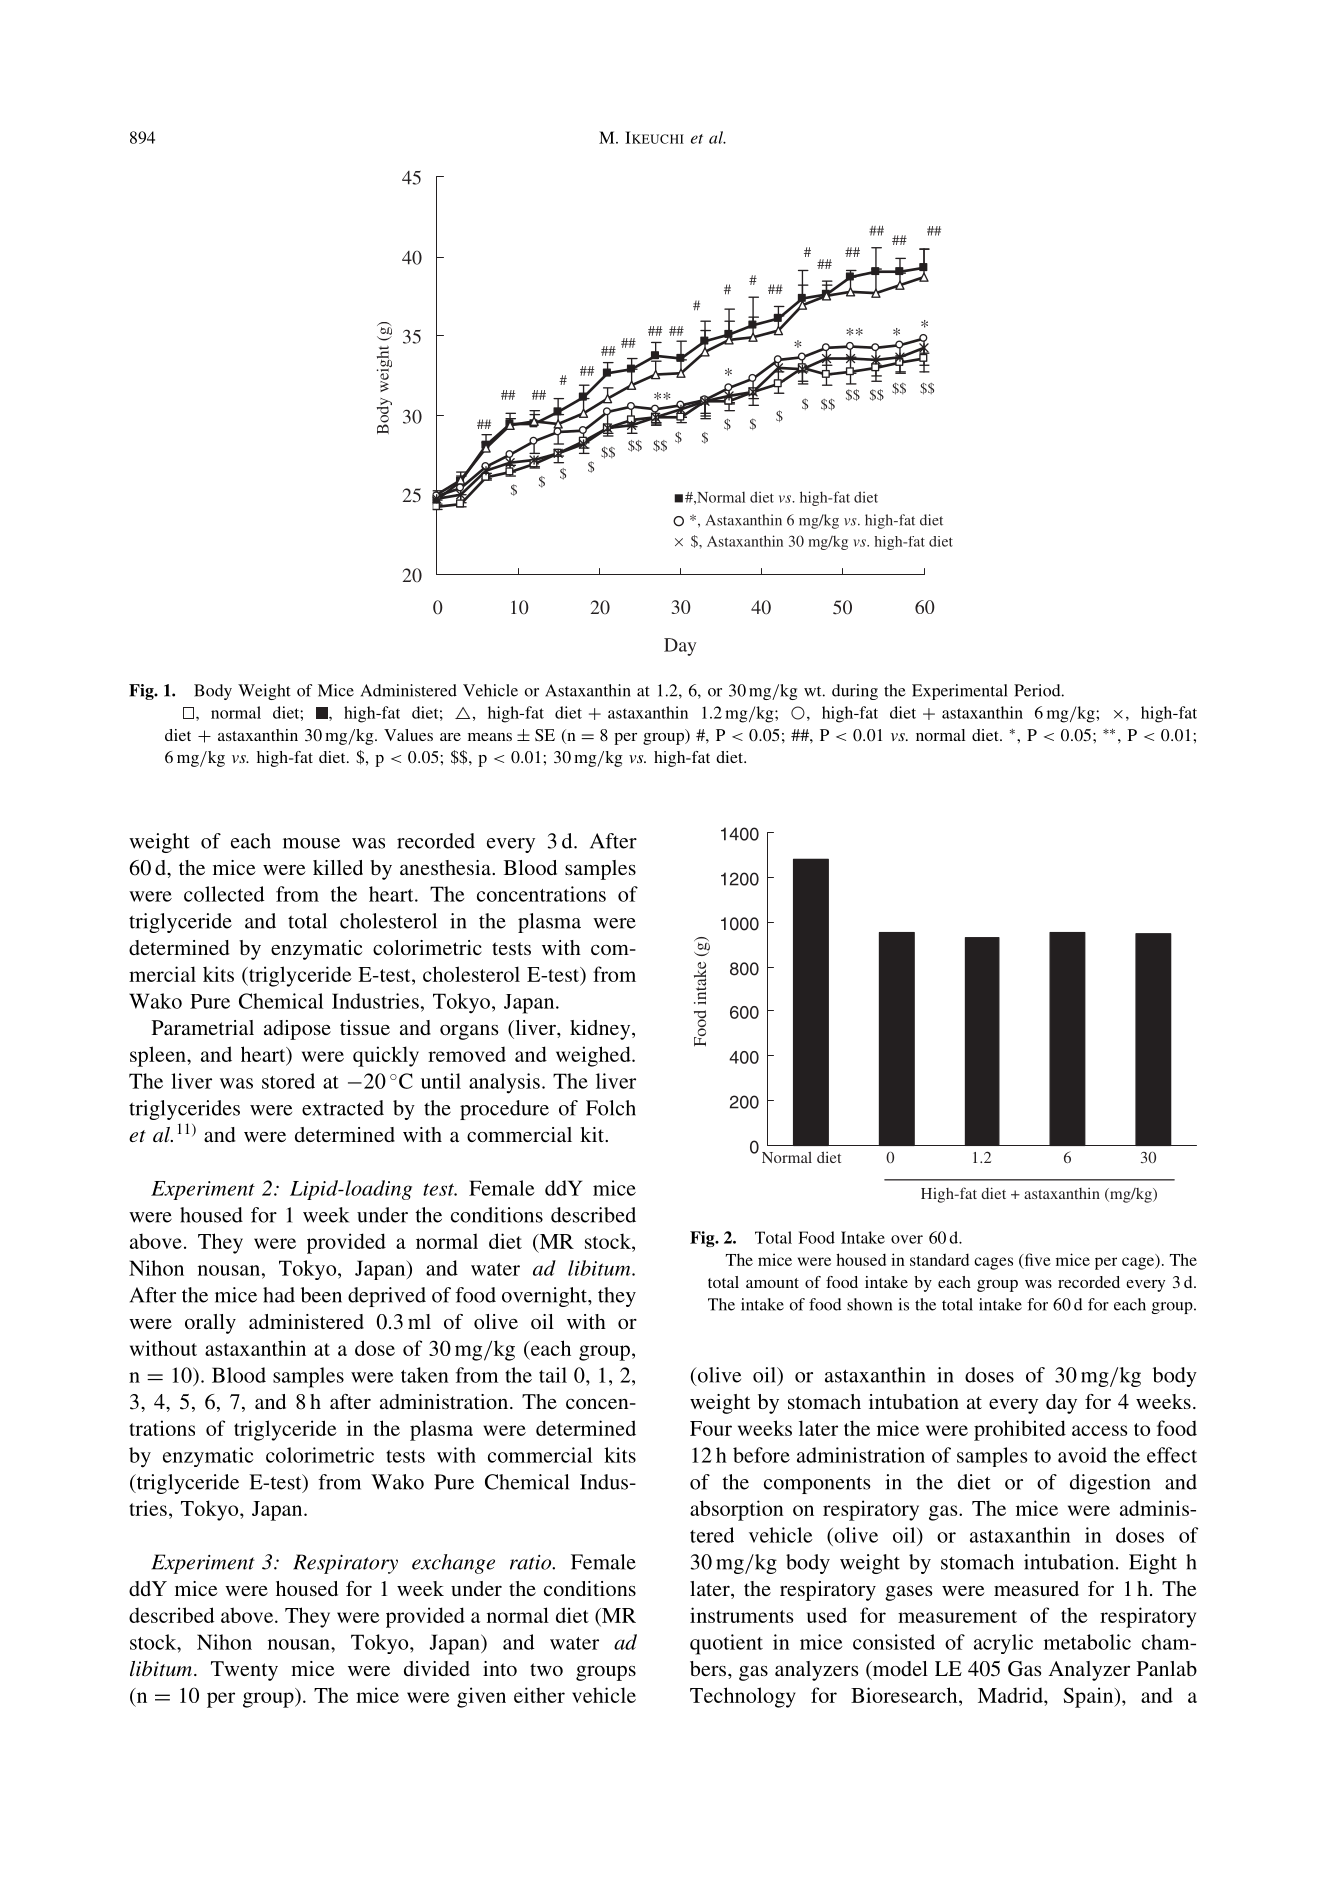 This page has height=1881, width=1329. Describe the element at coordinates (343, 1108) in the page. I see `extracted` at that location.
